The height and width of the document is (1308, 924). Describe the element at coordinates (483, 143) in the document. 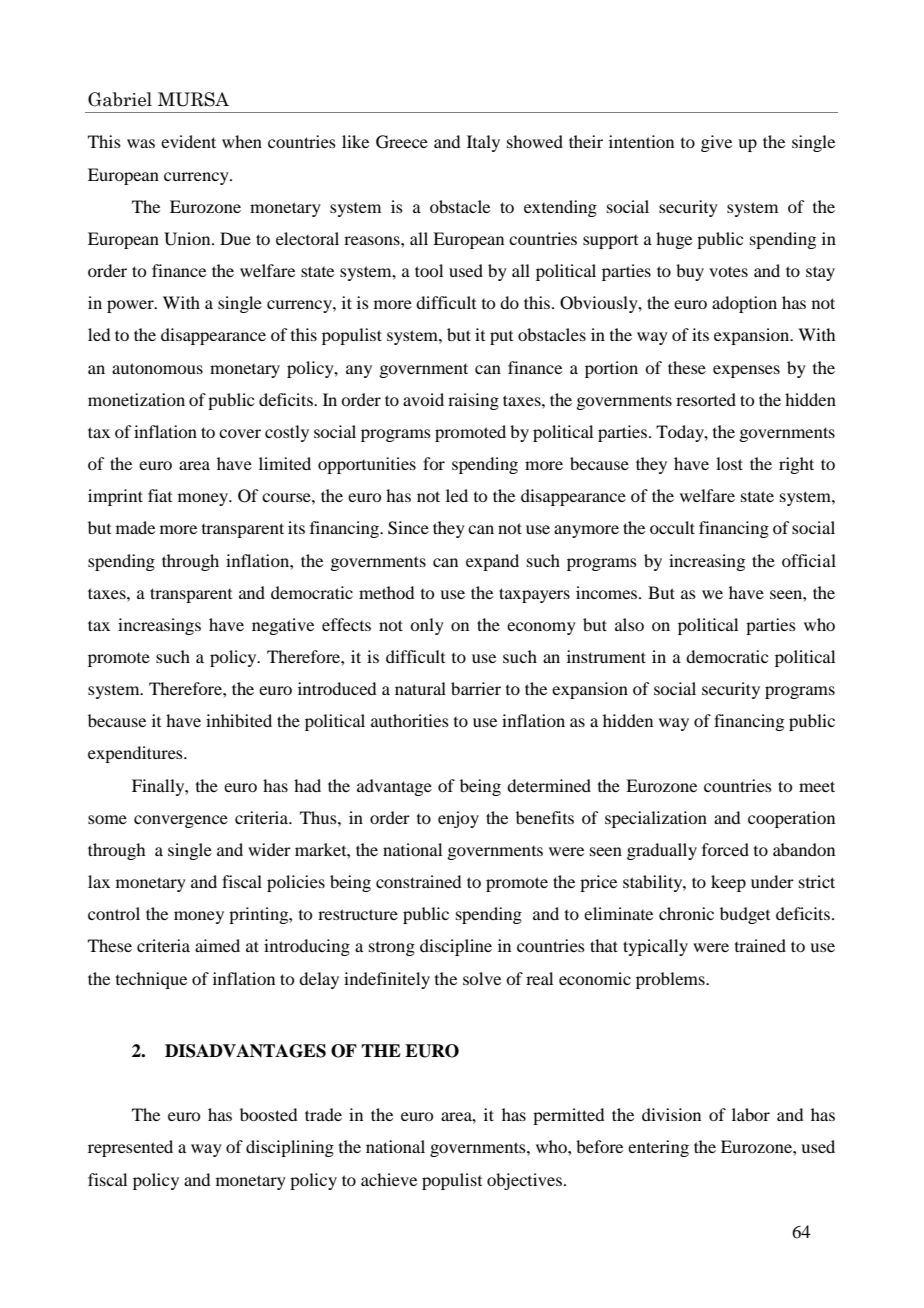

I see `Italy` at that location.
